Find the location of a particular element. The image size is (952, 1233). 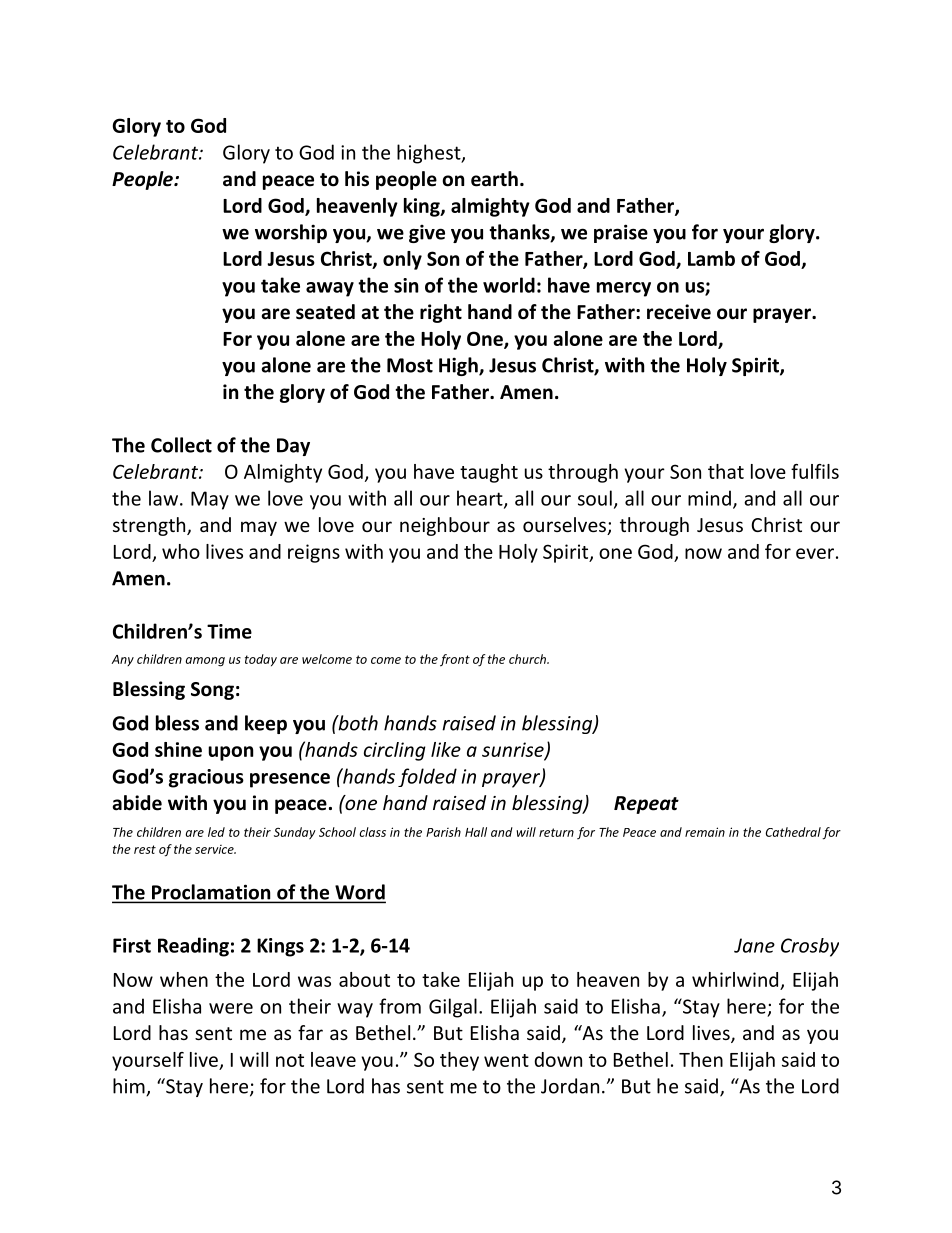

Time is located at coordinates (229, 631).
